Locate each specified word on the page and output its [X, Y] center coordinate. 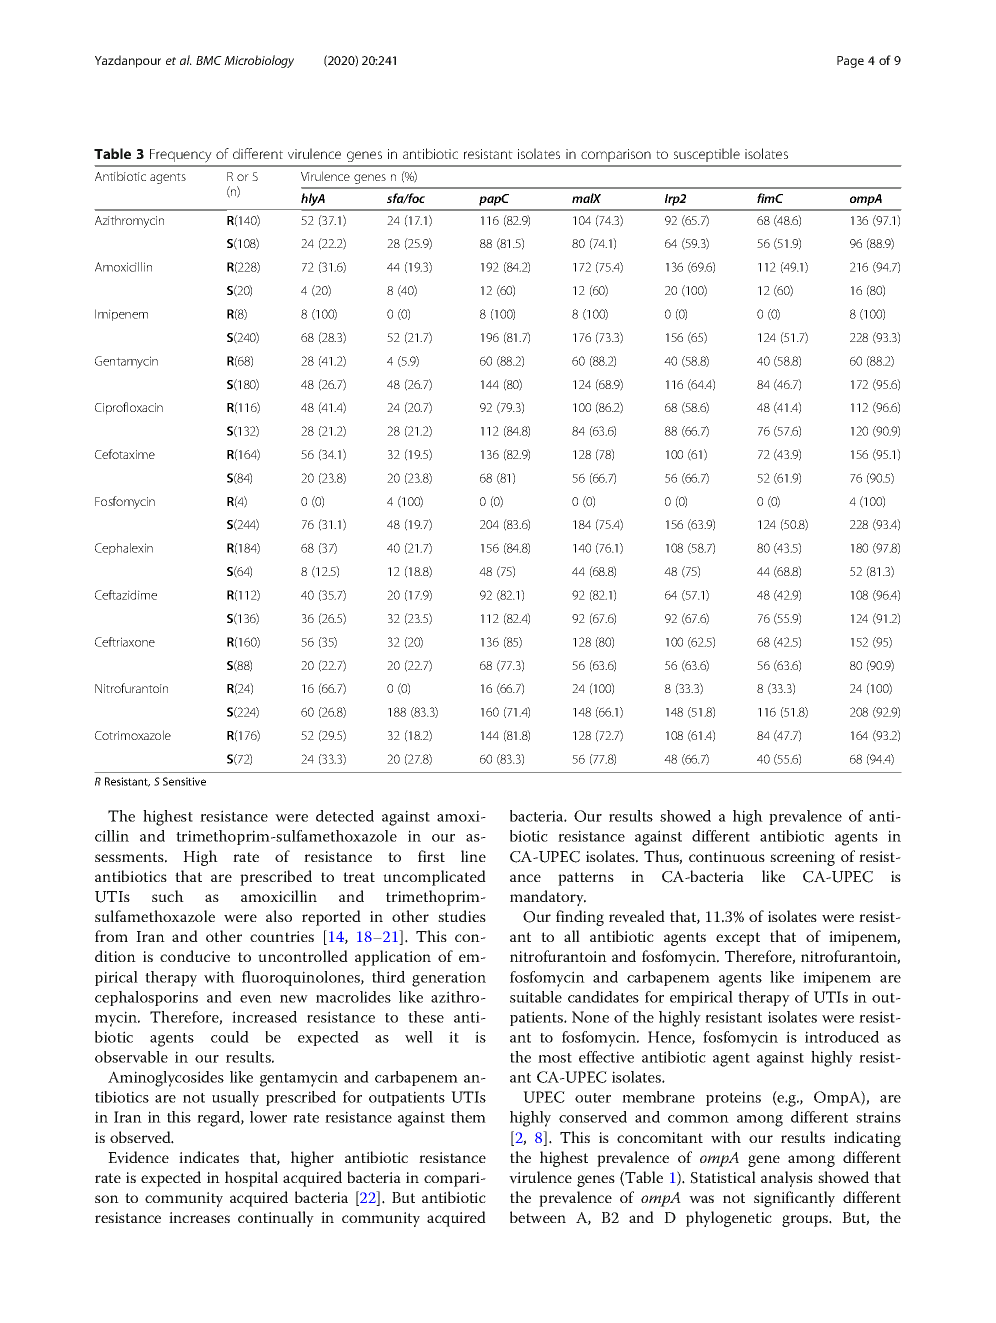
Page [850, 62]
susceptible [707, 155]
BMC [209, 60]
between [538, 1217]
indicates [209, 1157]
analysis [787, 1179]
